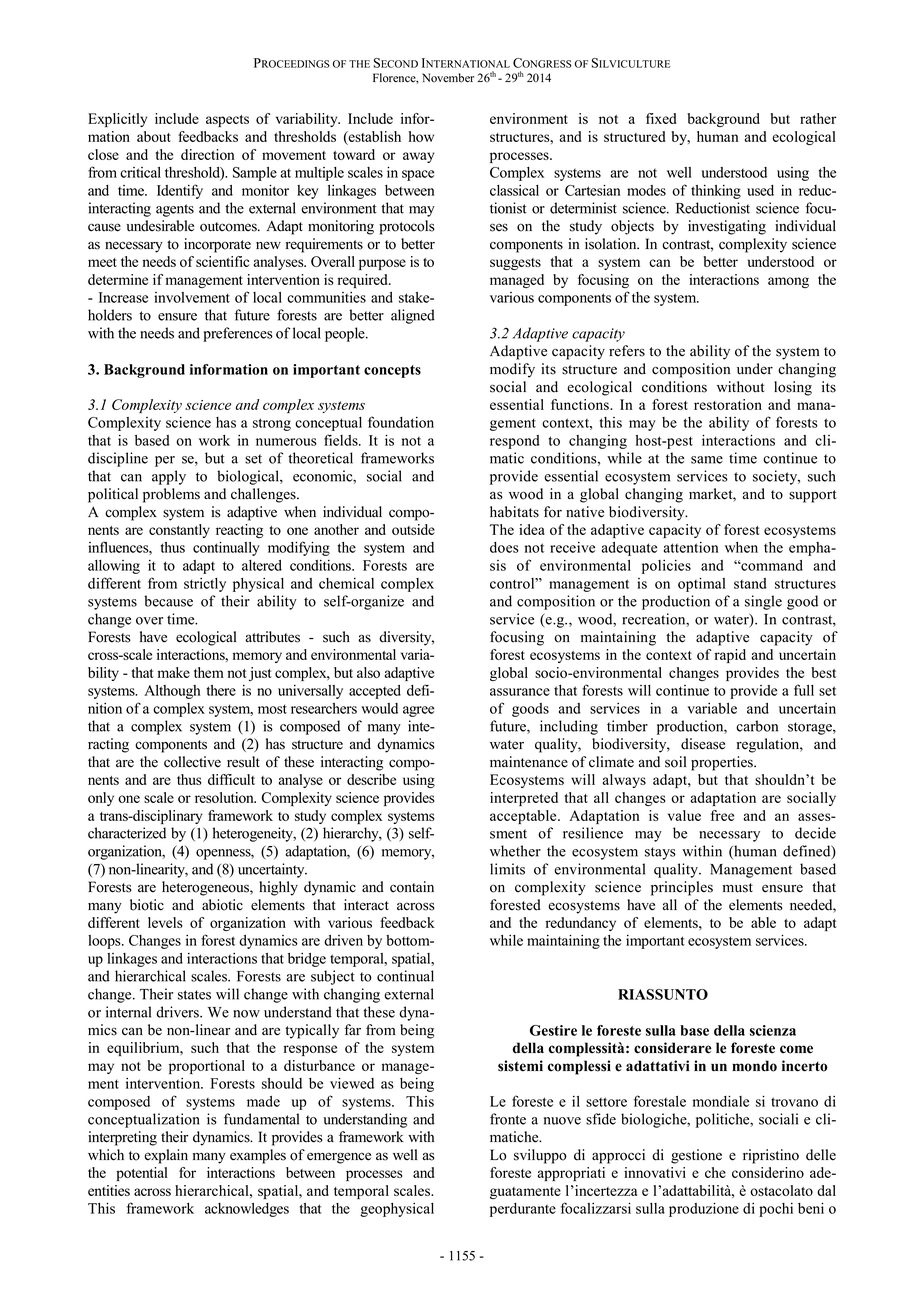 This screenshot has height=1308, width=924. Describe the element at coordinates (738, 888) in the screenshot. I see `must` at that location.
